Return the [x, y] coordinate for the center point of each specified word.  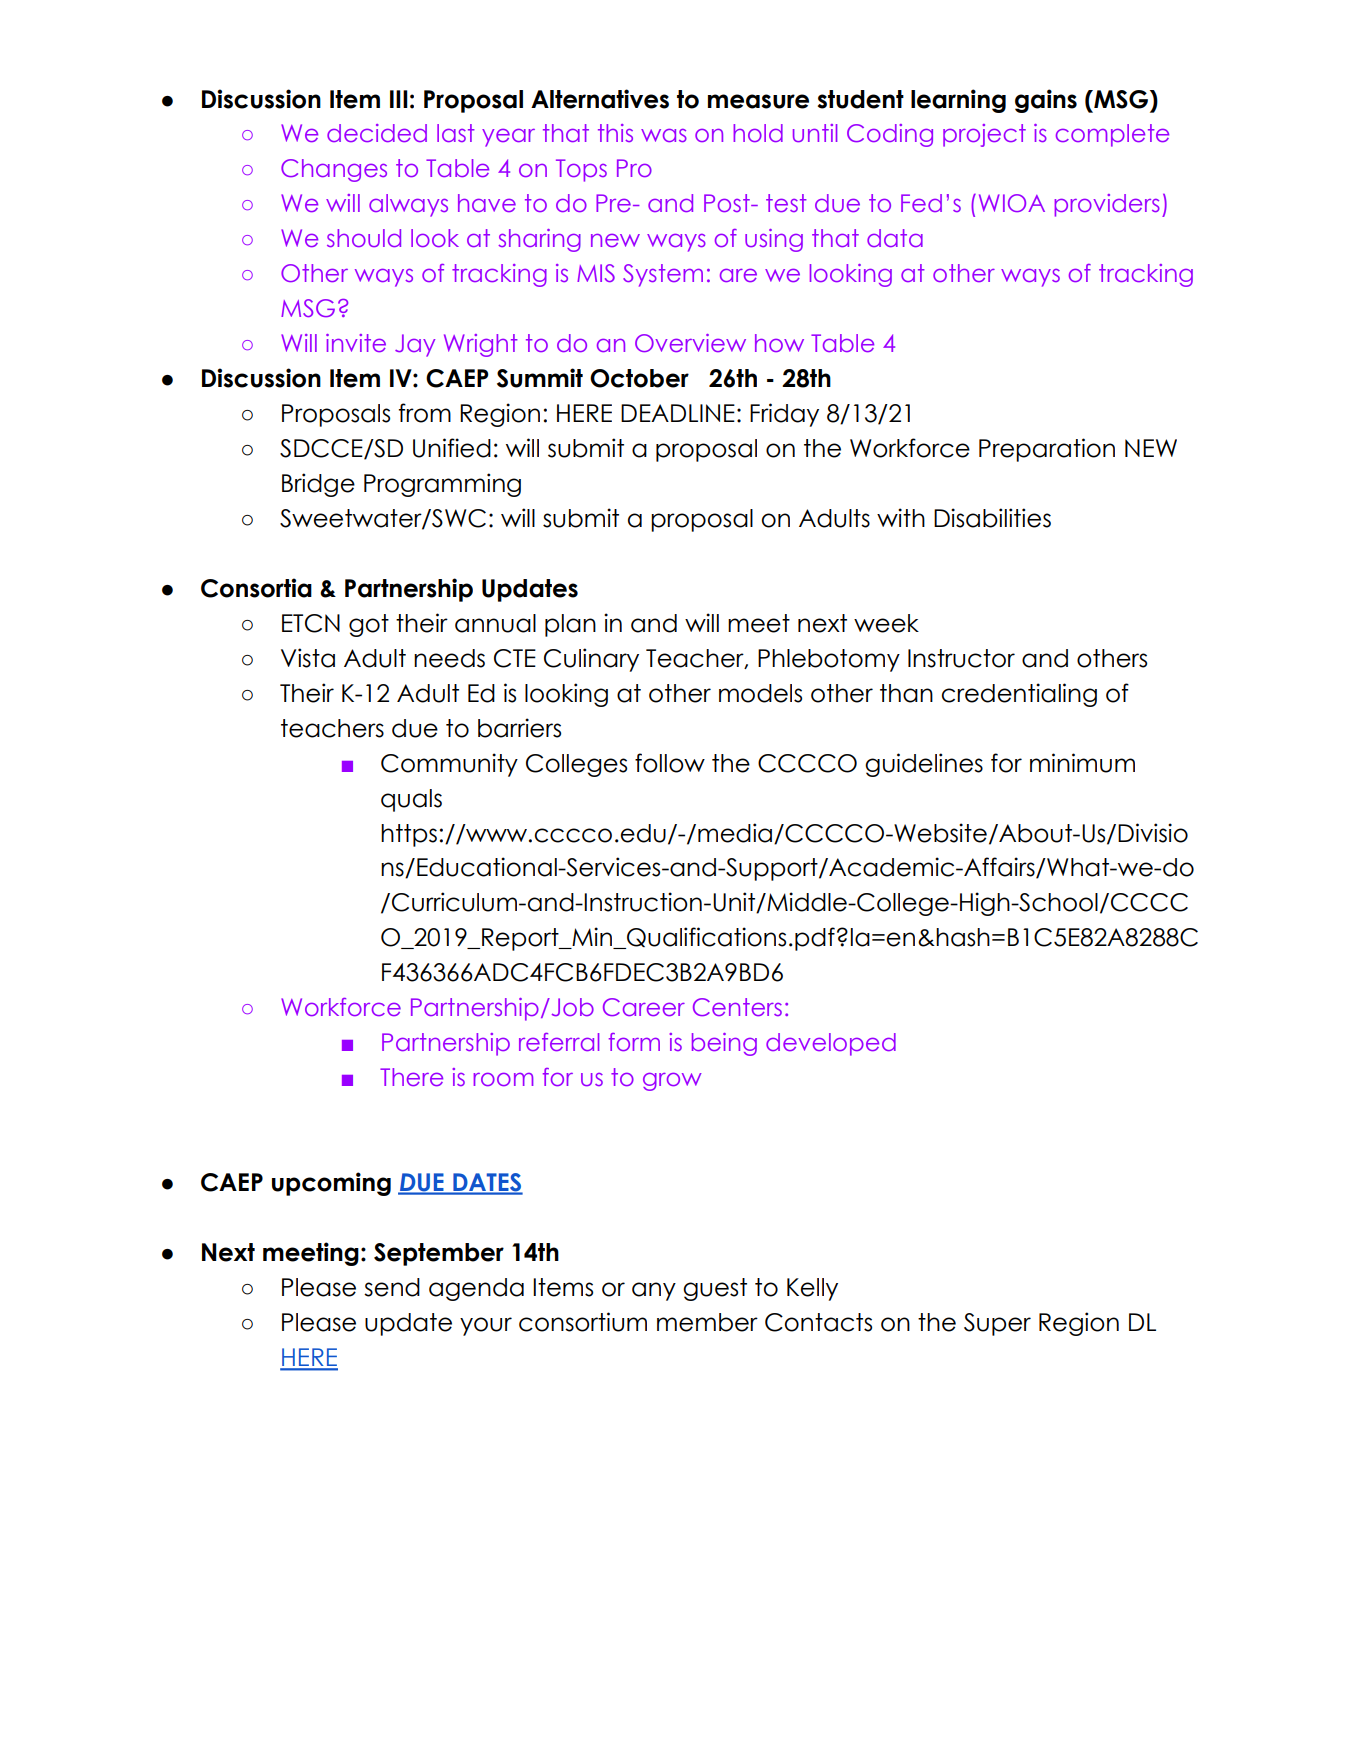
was [664, 135]
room [504, 1079]
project [984, 135]
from [425, 413]
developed [831, 1044]
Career [644, 1007]
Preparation [1047, 450]
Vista [308, 658]
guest [715, 1289]
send [392, 1287]
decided [377, 133]
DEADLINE [678, 413]
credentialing [1019, 695]
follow [670, 763]
